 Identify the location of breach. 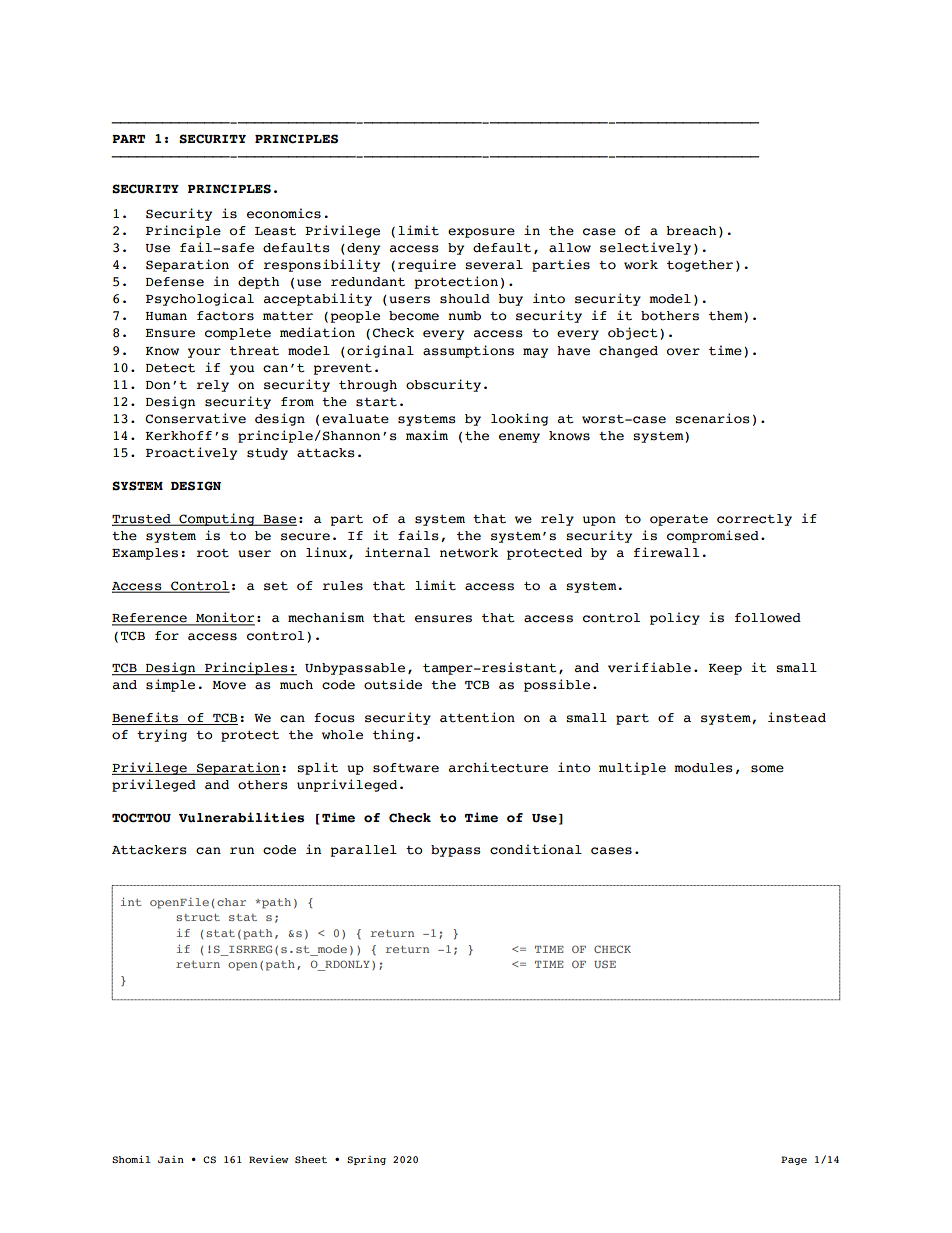
(691, 231).
